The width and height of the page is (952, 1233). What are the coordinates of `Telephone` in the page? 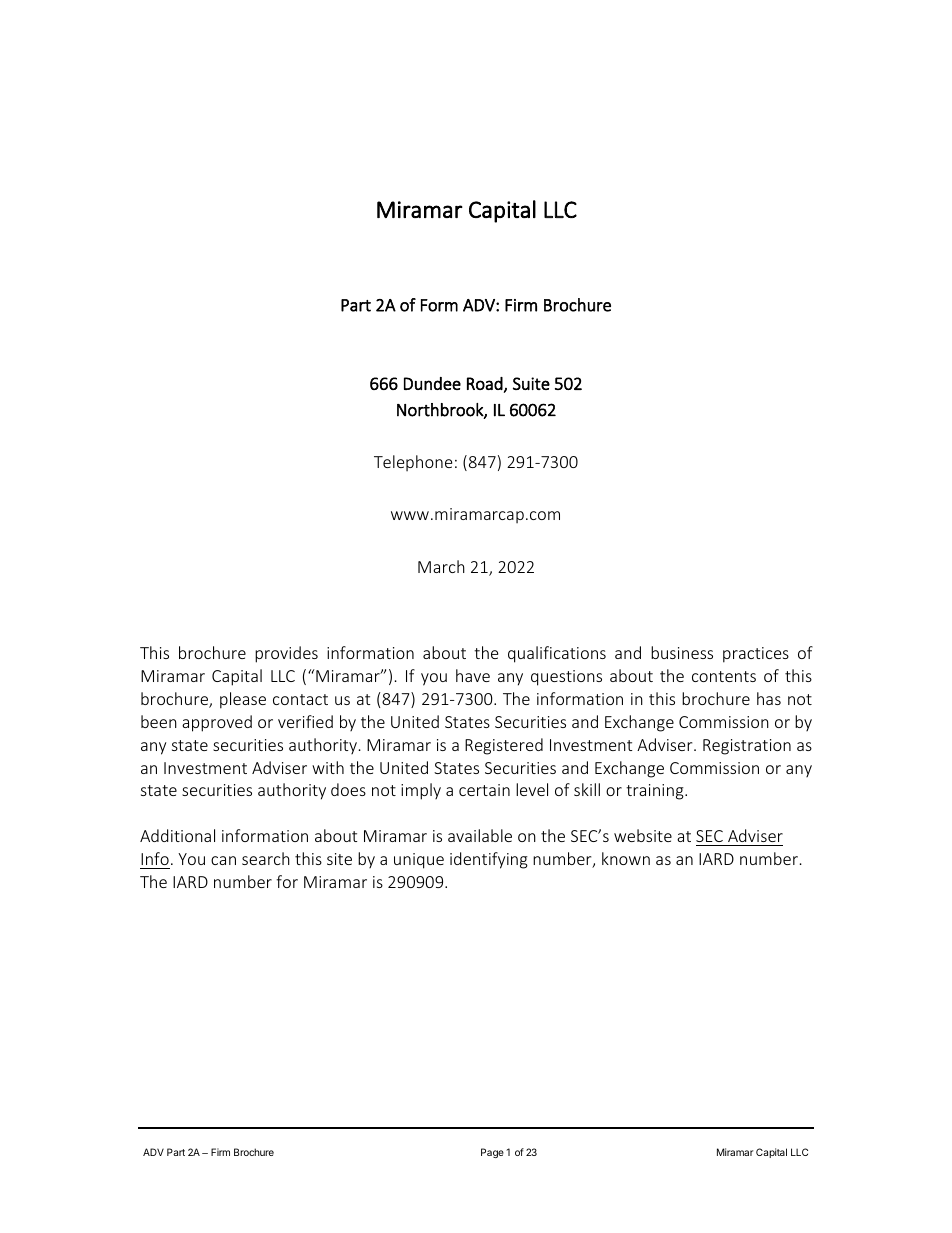 It's located at (413, 463).
